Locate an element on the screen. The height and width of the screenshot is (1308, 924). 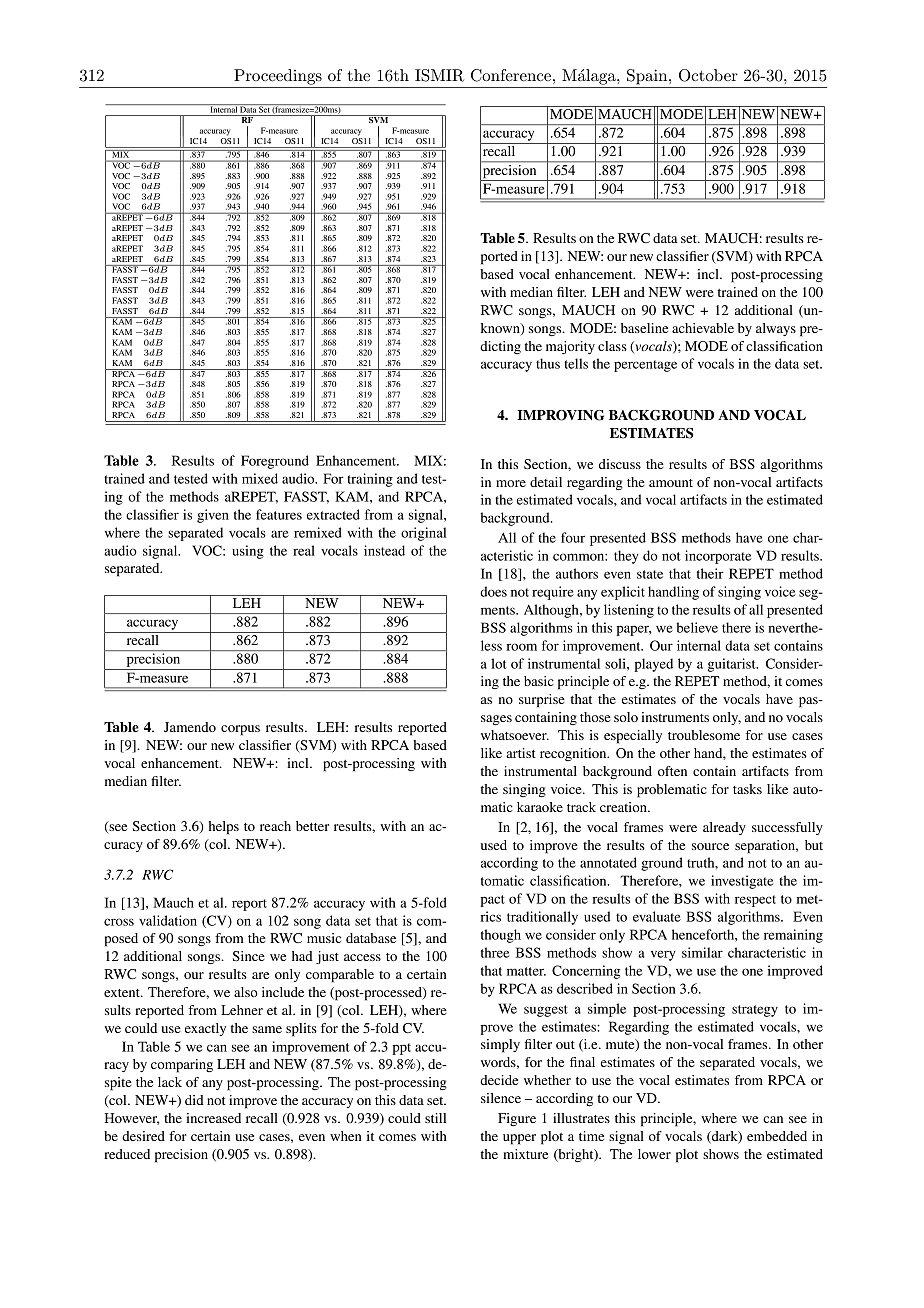
Conference is located at coordinates (511, 75).
